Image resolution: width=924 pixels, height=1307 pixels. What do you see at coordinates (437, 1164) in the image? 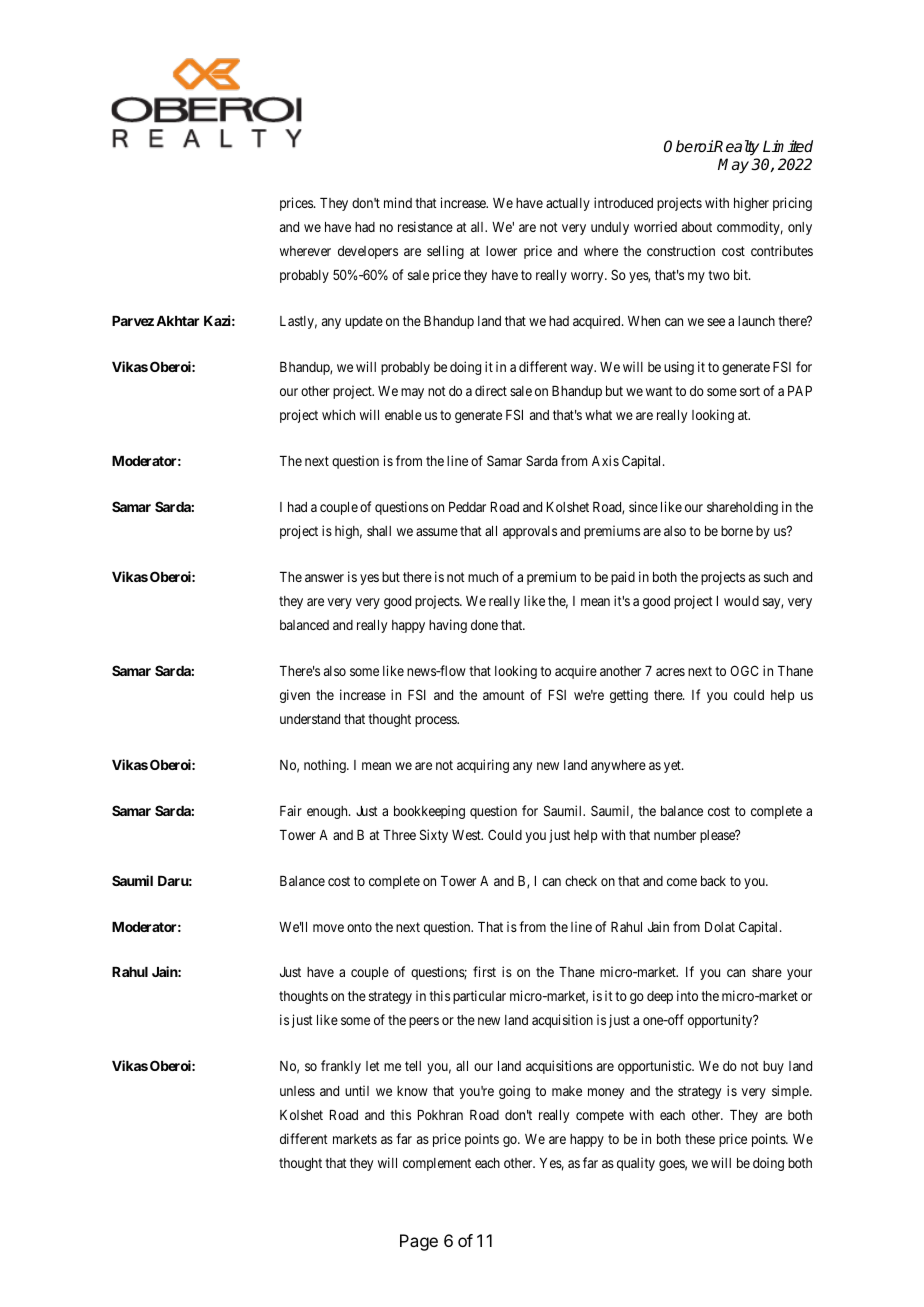
I see `complement` at bounding box center [437, 1164].
